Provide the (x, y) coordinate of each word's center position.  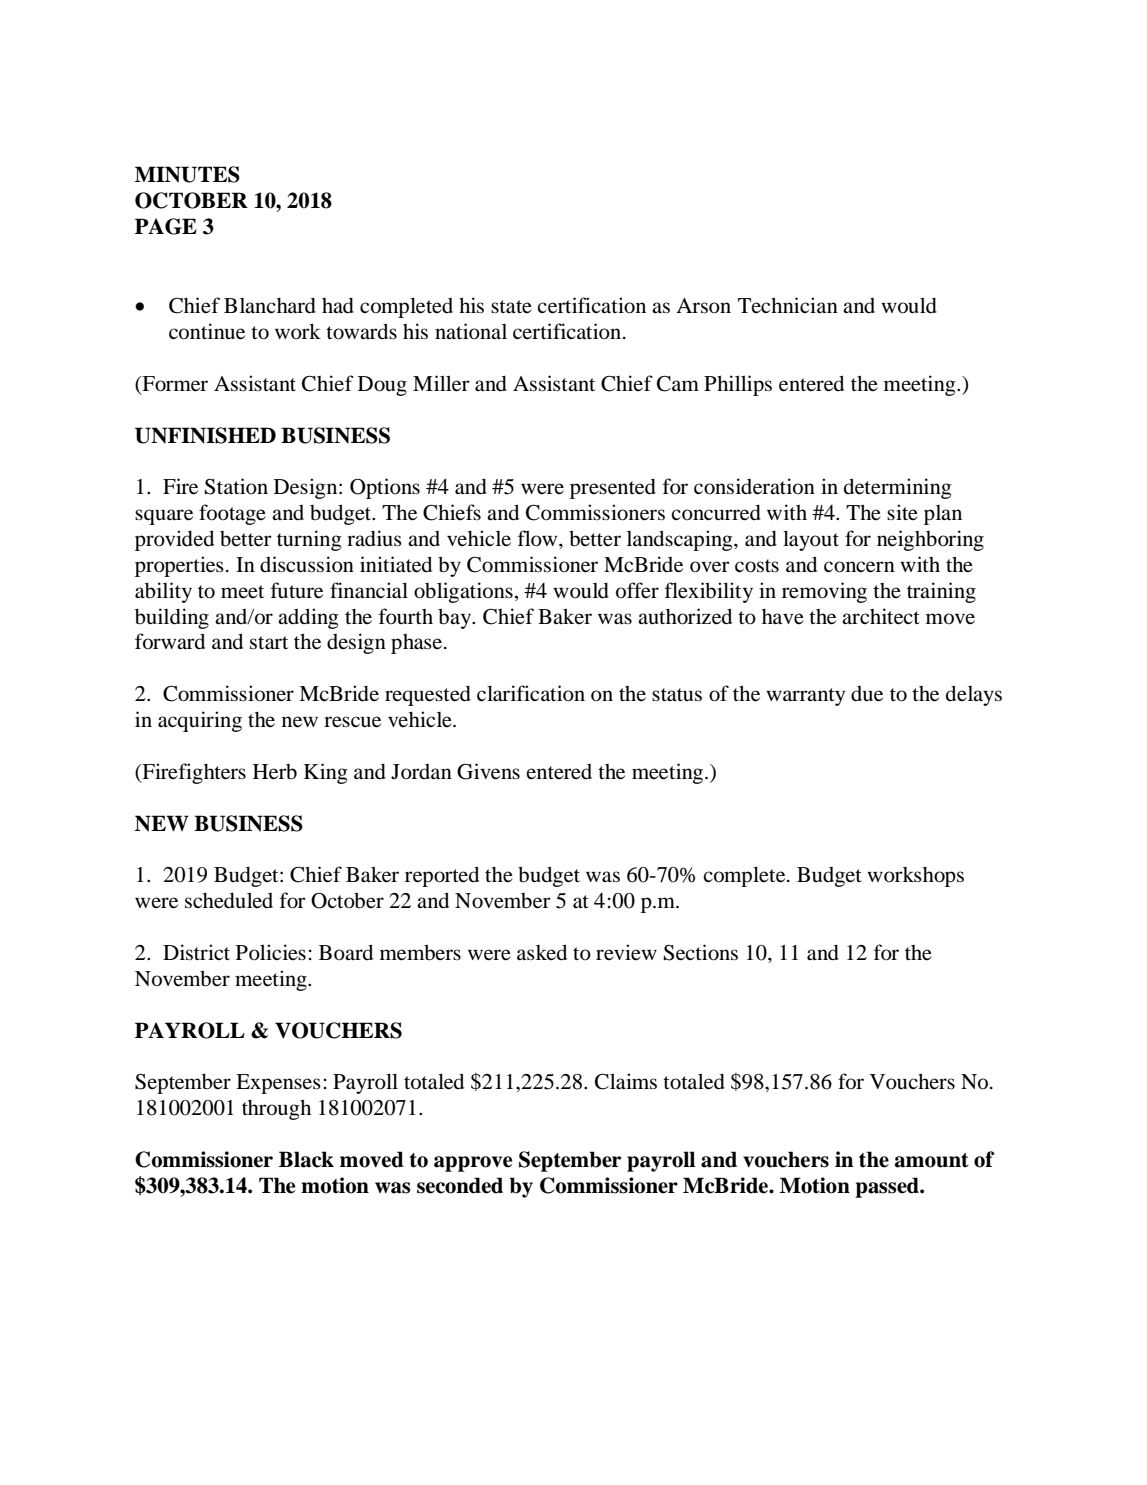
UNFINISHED (205, 435)
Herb (275, 772)
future (297, 590)
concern (859, 567)
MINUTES (187, 174)
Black (306, 1159)
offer (637, 590)
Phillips (738, 385)
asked (542, 952)
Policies (271, 952)
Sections (701, 952)
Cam (678, 383)
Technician (788, 305)
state (511, 307)
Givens (488, 771)
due (867, 694)
